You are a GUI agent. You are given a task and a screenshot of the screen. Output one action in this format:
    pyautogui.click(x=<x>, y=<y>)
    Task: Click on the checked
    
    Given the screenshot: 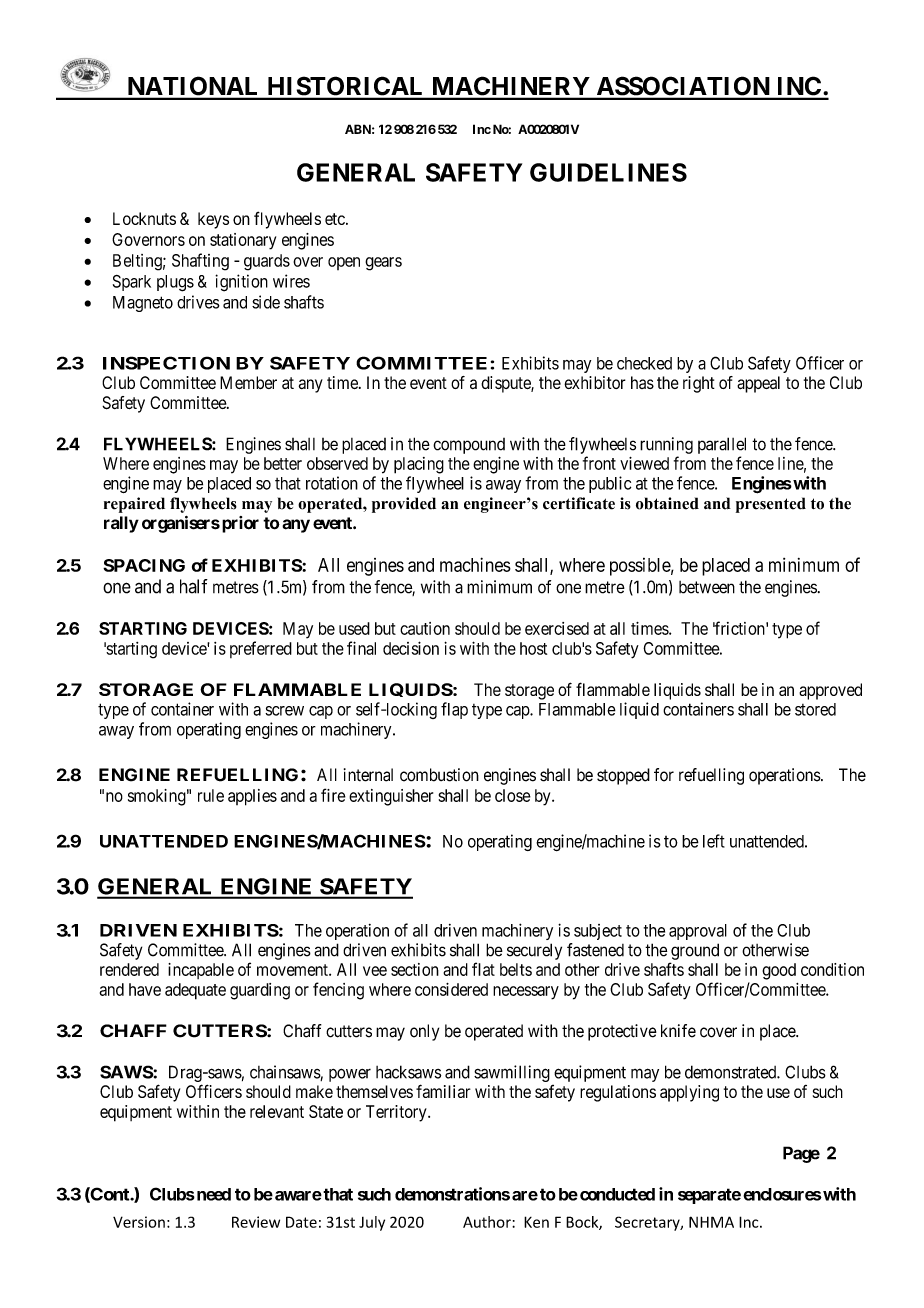 What is the action you would take?
    pyautogui.click(x=644, y=363)
